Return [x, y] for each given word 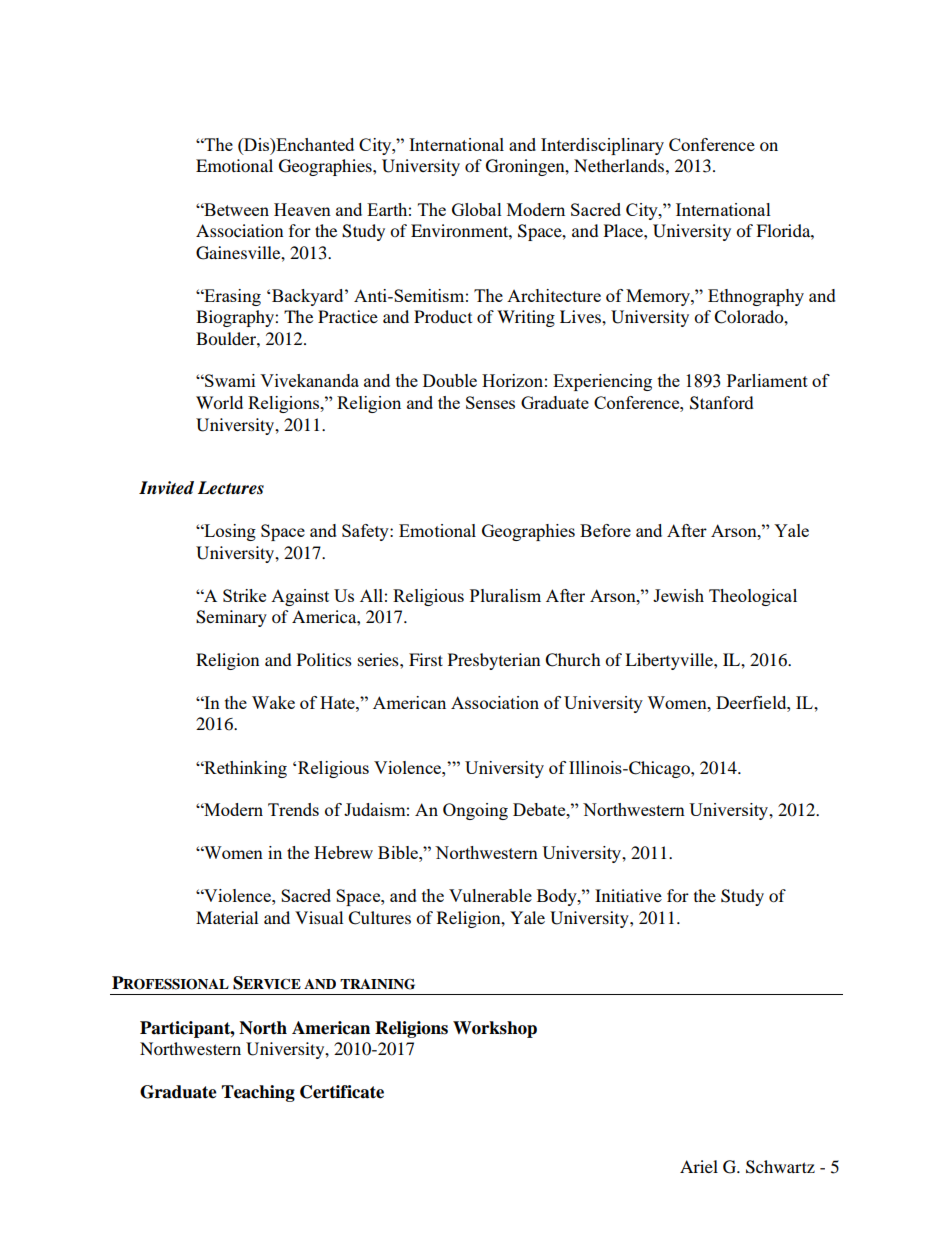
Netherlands [619, 165]
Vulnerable [490, 895]
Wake [273, 702]
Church [573, 660]
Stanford [722, 403]
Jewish [678, 595]
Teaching [258, 1093]
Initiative [628, 895]
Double [450, 380]
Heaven [302, 209]
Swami [229, 380]
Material [227, 917]
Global [477, 209]
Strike [244, 595]
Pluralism [505, 595]
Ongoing [475, 811]
